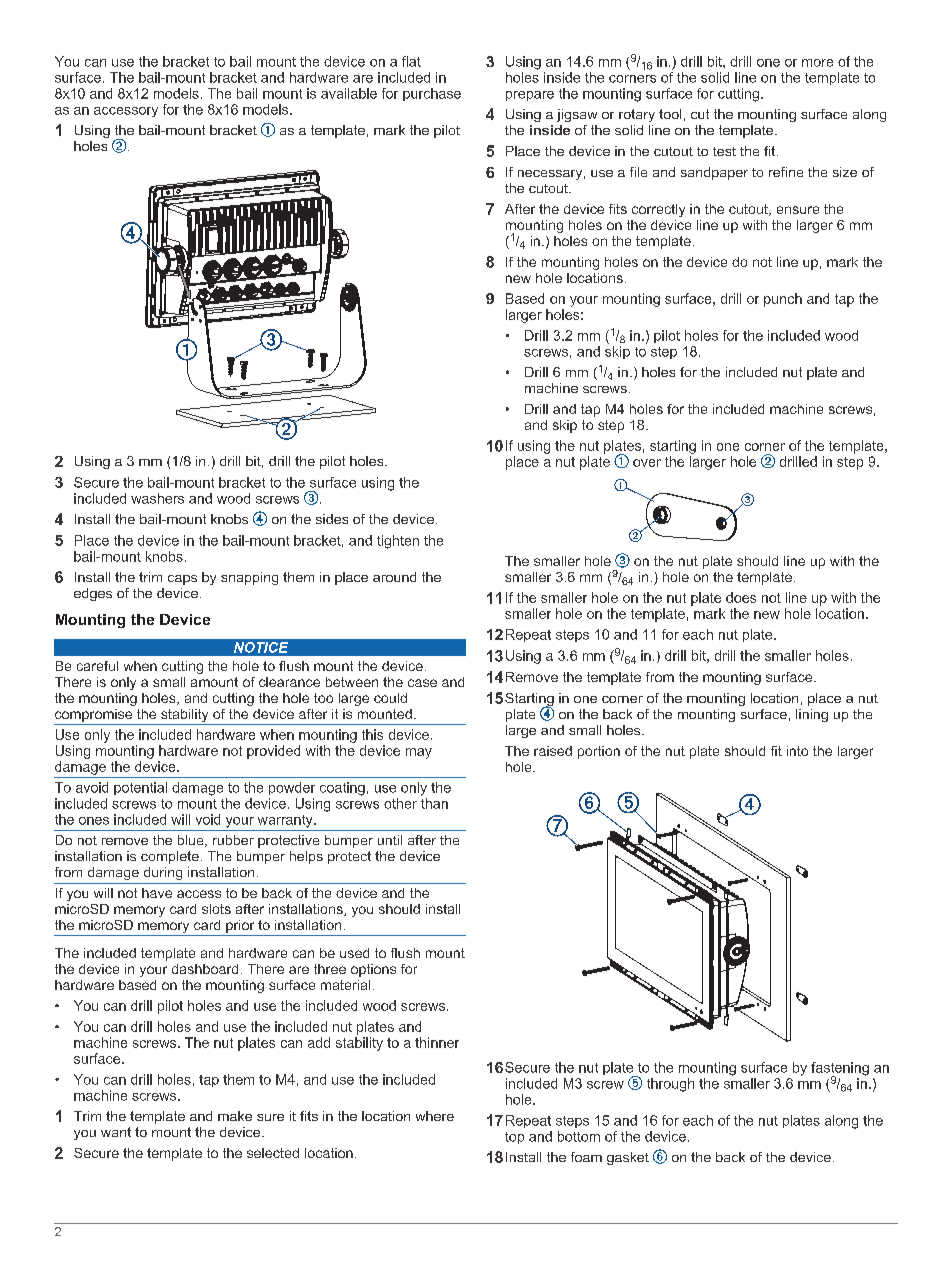 This screenshot has height=1265, width=952. Describe the element at coordinates (817, 63) in the screenshot. I see `more` at that location.
